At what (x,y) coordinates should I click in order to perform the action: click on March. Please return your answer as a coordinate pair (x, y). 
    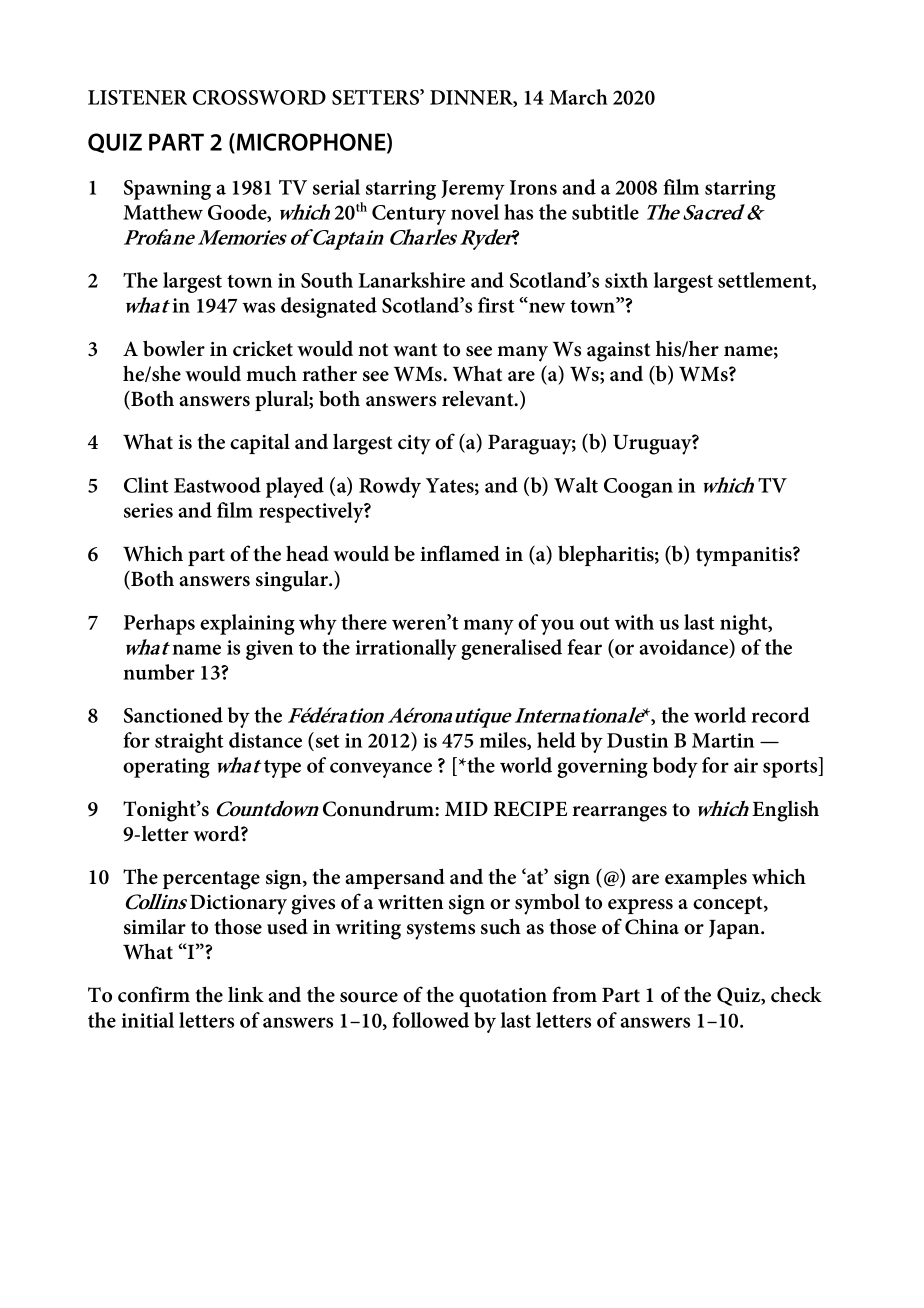
    Looking at the image, I should click on (578, 97).
